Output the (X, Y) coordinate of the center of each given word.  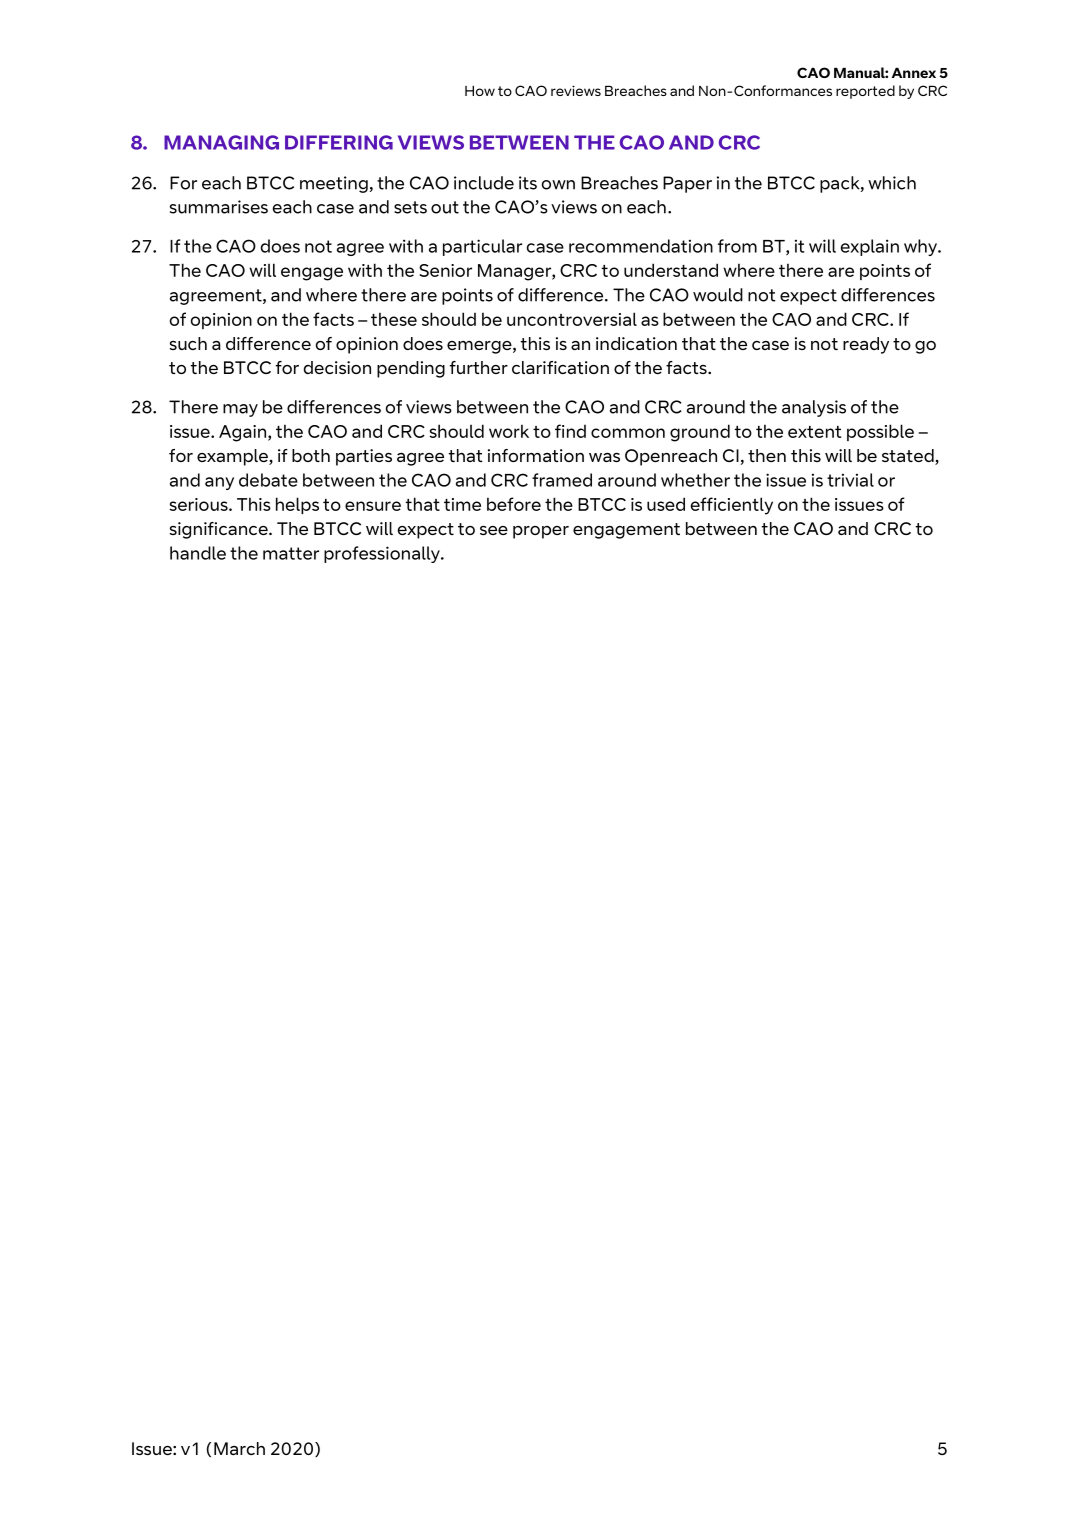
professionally (383, 554)
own (558, 185)
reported (865, 92)
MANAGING (221, 142)
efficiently (732, 506)
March (239, 1448)
